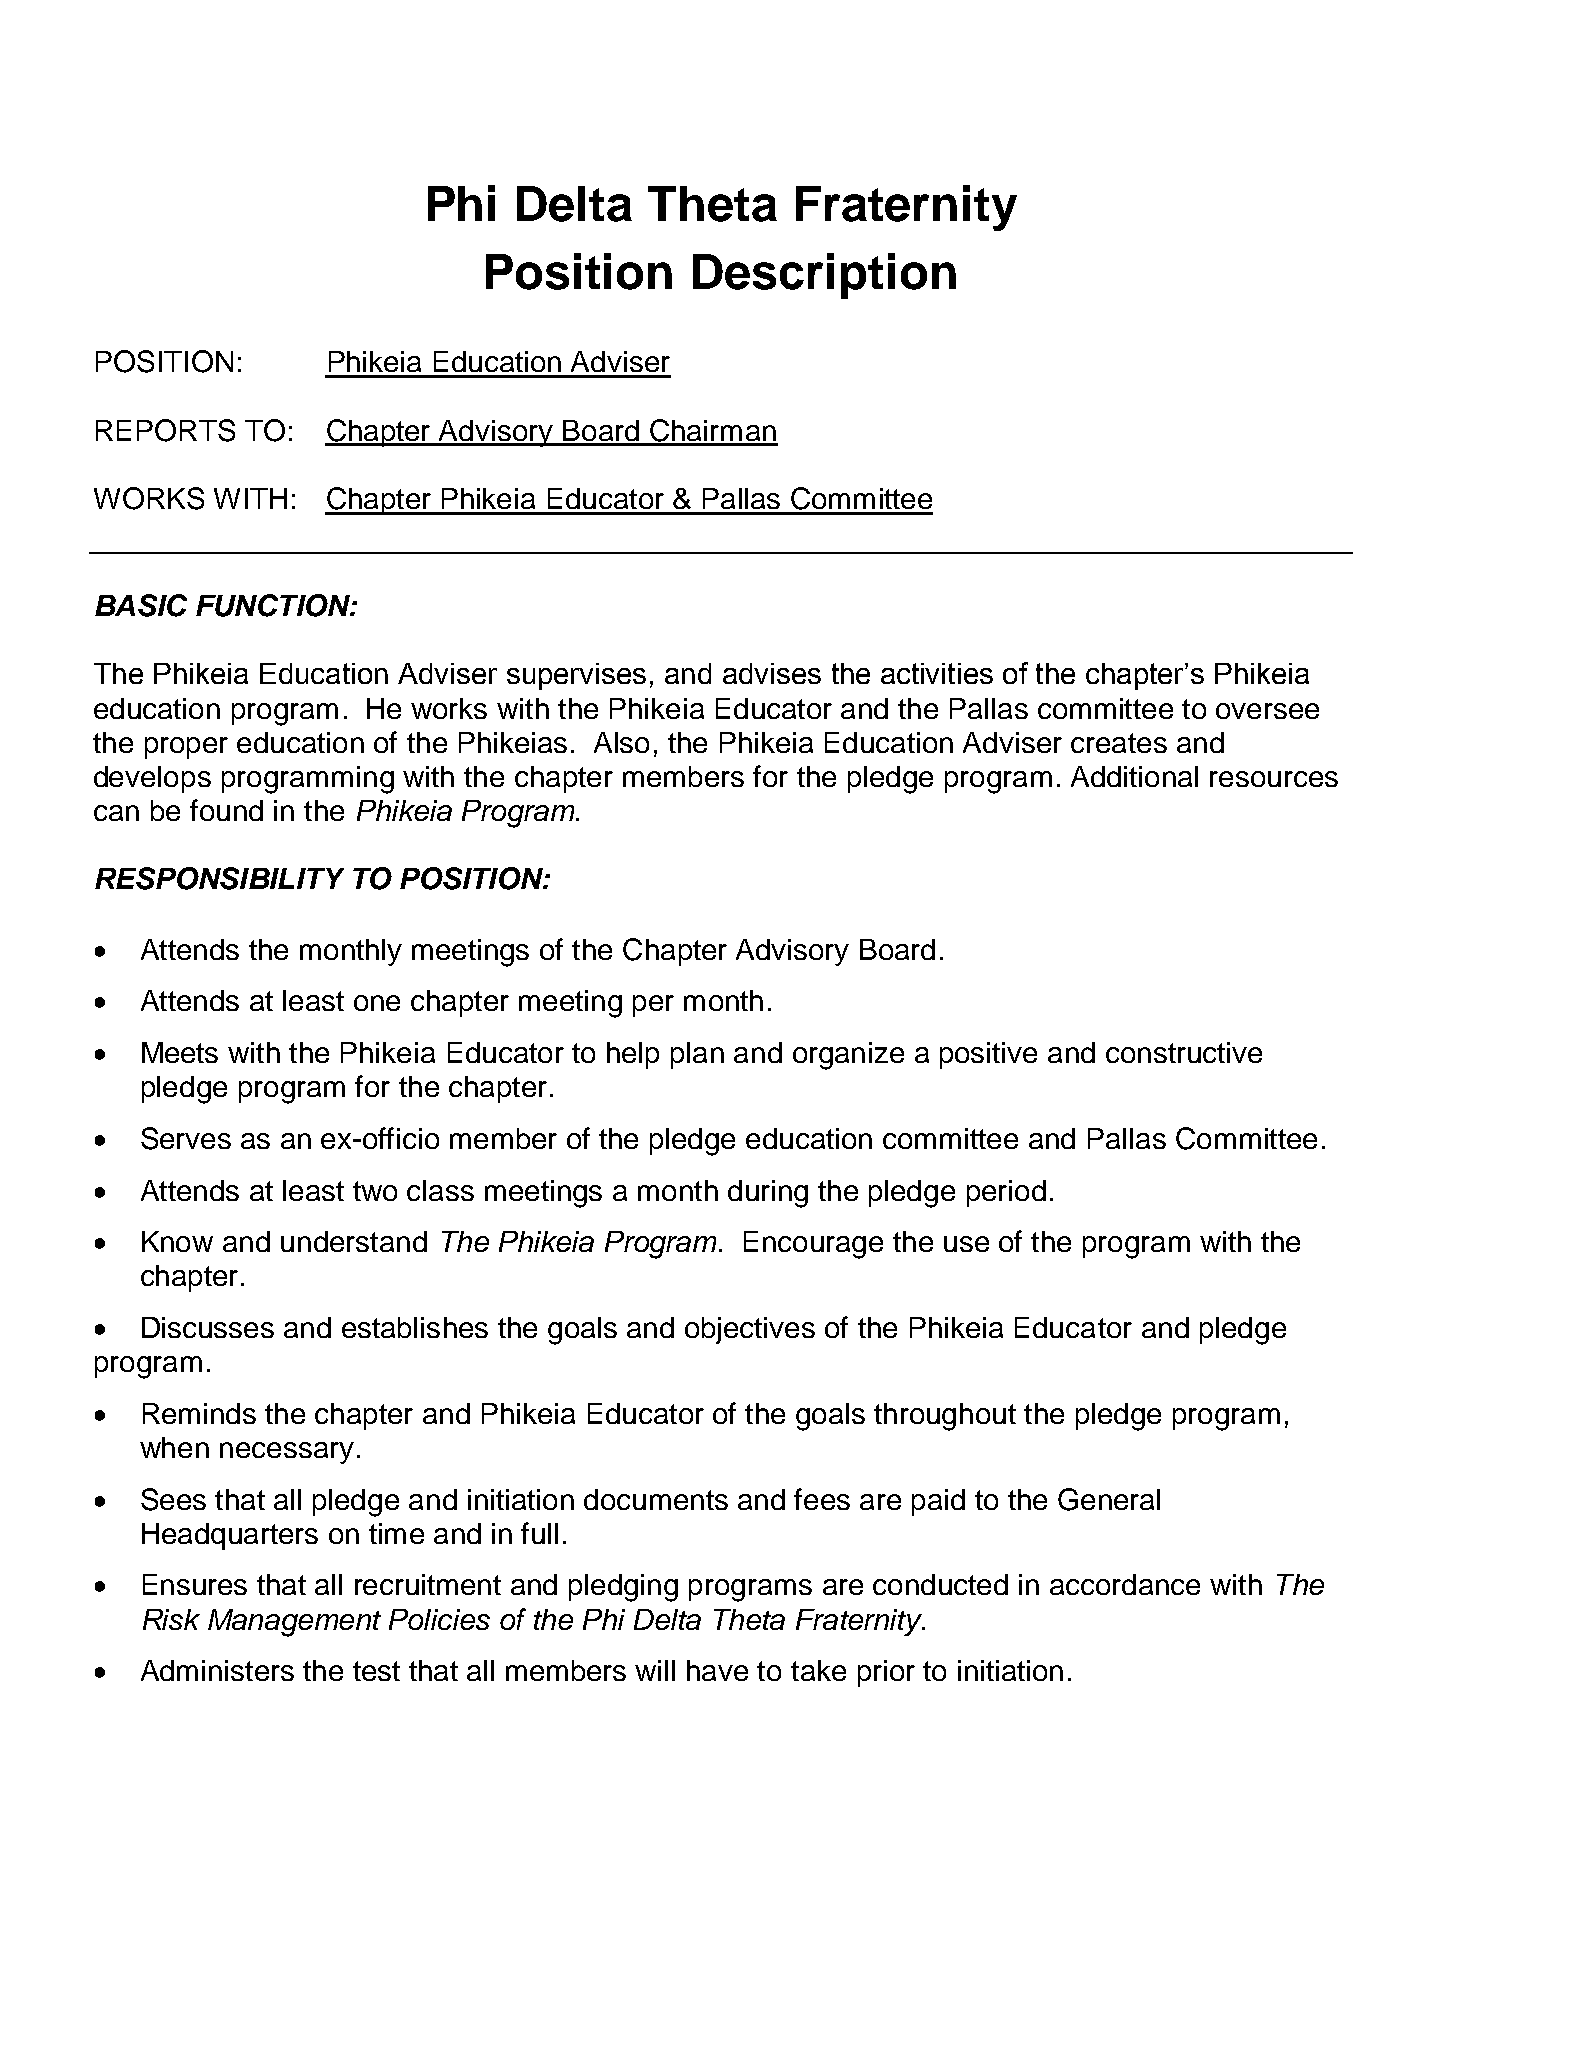 The height and width of the page is (2046, 1581). What do you see at coordinates (165, 430) in the page?
I see `REPORTS` at bounding box center [165, 430].
